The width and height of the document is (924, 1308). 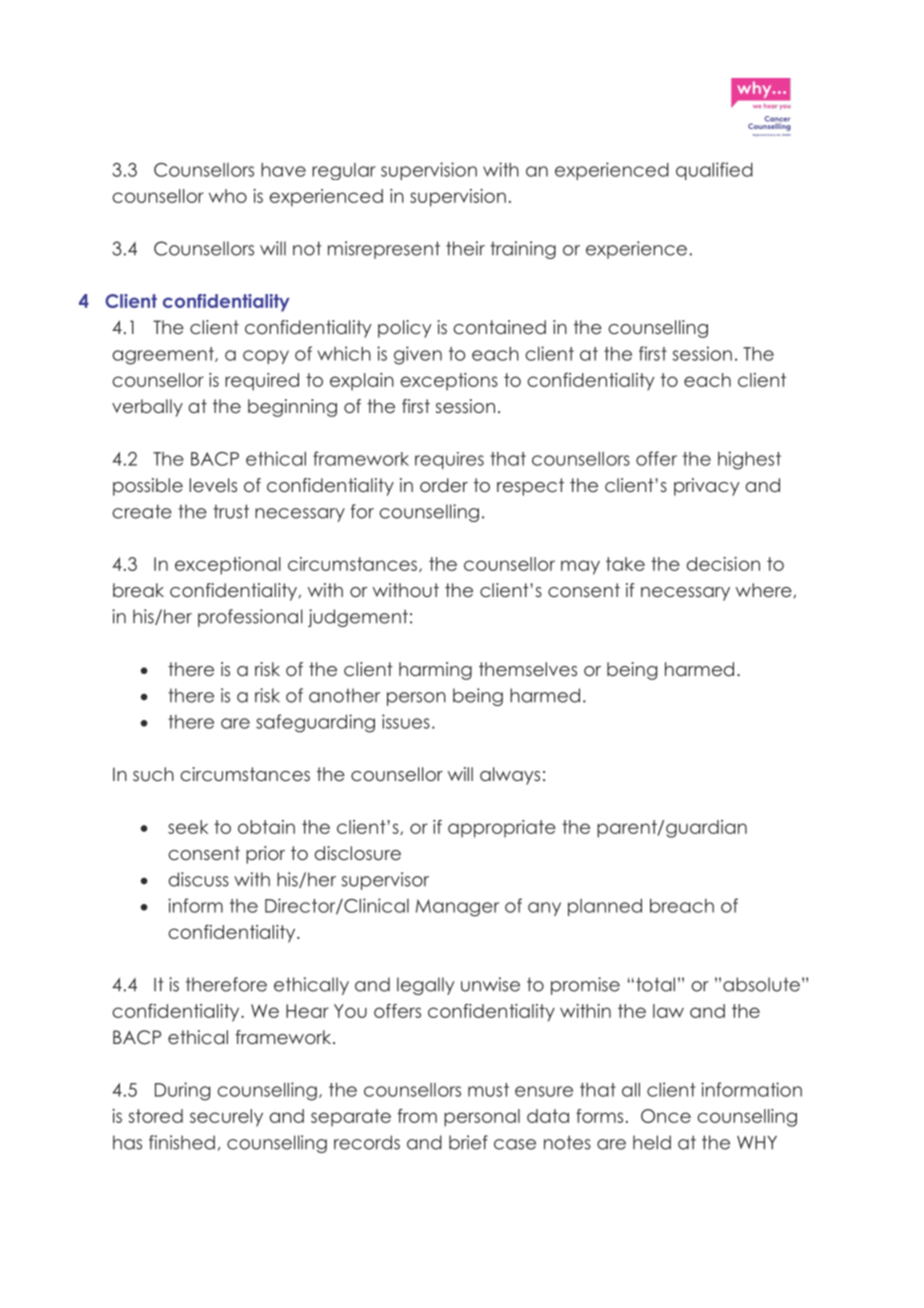 I want to click on planned, so click(x=605, y=907).
